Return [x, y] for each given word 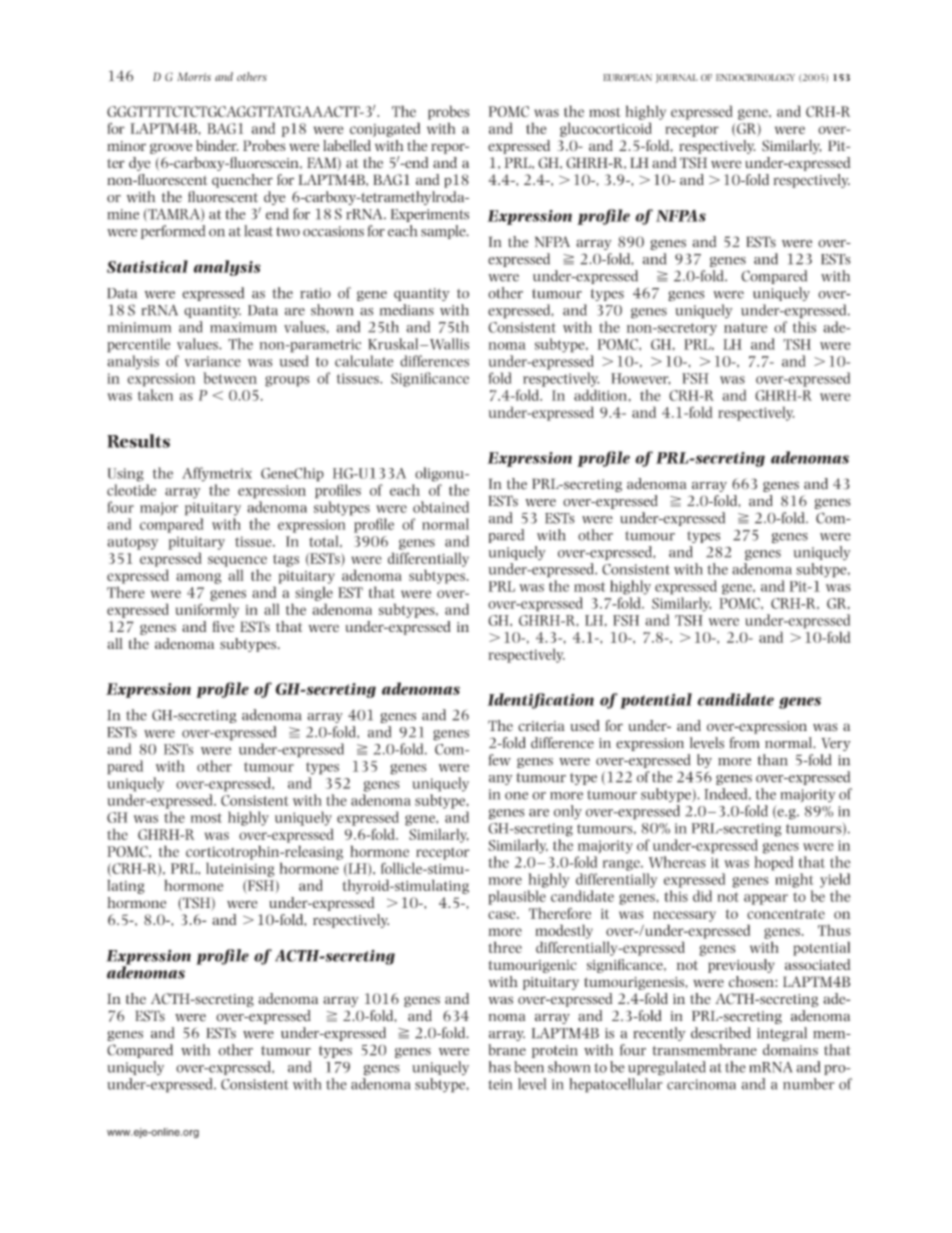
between [230, 378]
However [640, 379]
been [529, 1067]
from [744, 743]
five [223, 626]
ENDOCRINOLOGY [755, 78]
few [499, 760]
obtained [441, 507]
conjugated [385, 129]
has [500, 1067]
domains [790, 1050]
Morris [194, 76]
